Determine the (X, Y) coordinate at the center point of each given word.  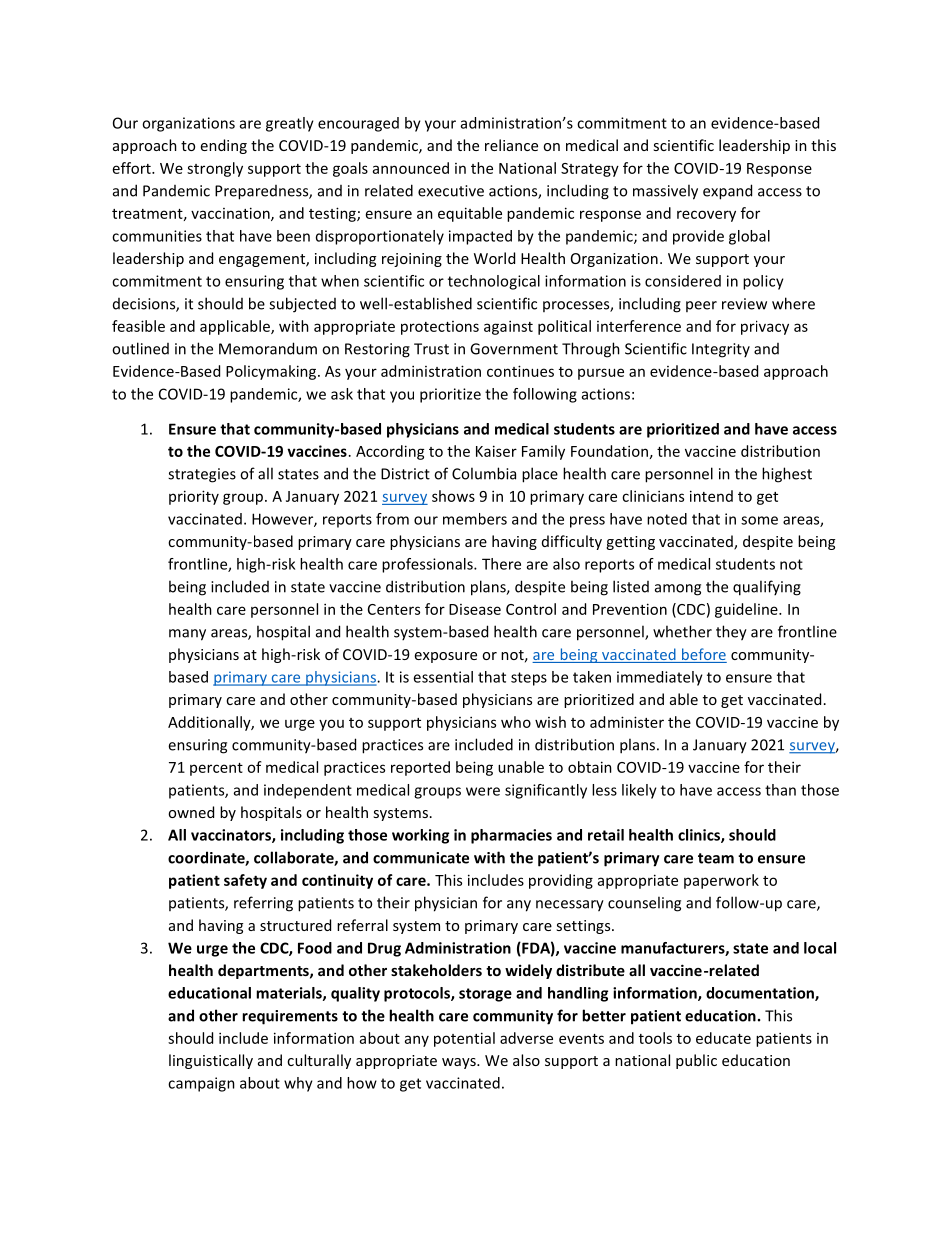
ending (224, 146)
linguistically (211, 1061)
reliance (511, 145)
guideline (747, 610)
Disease (475, 609)
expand (727, 192)
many (187, 635)
